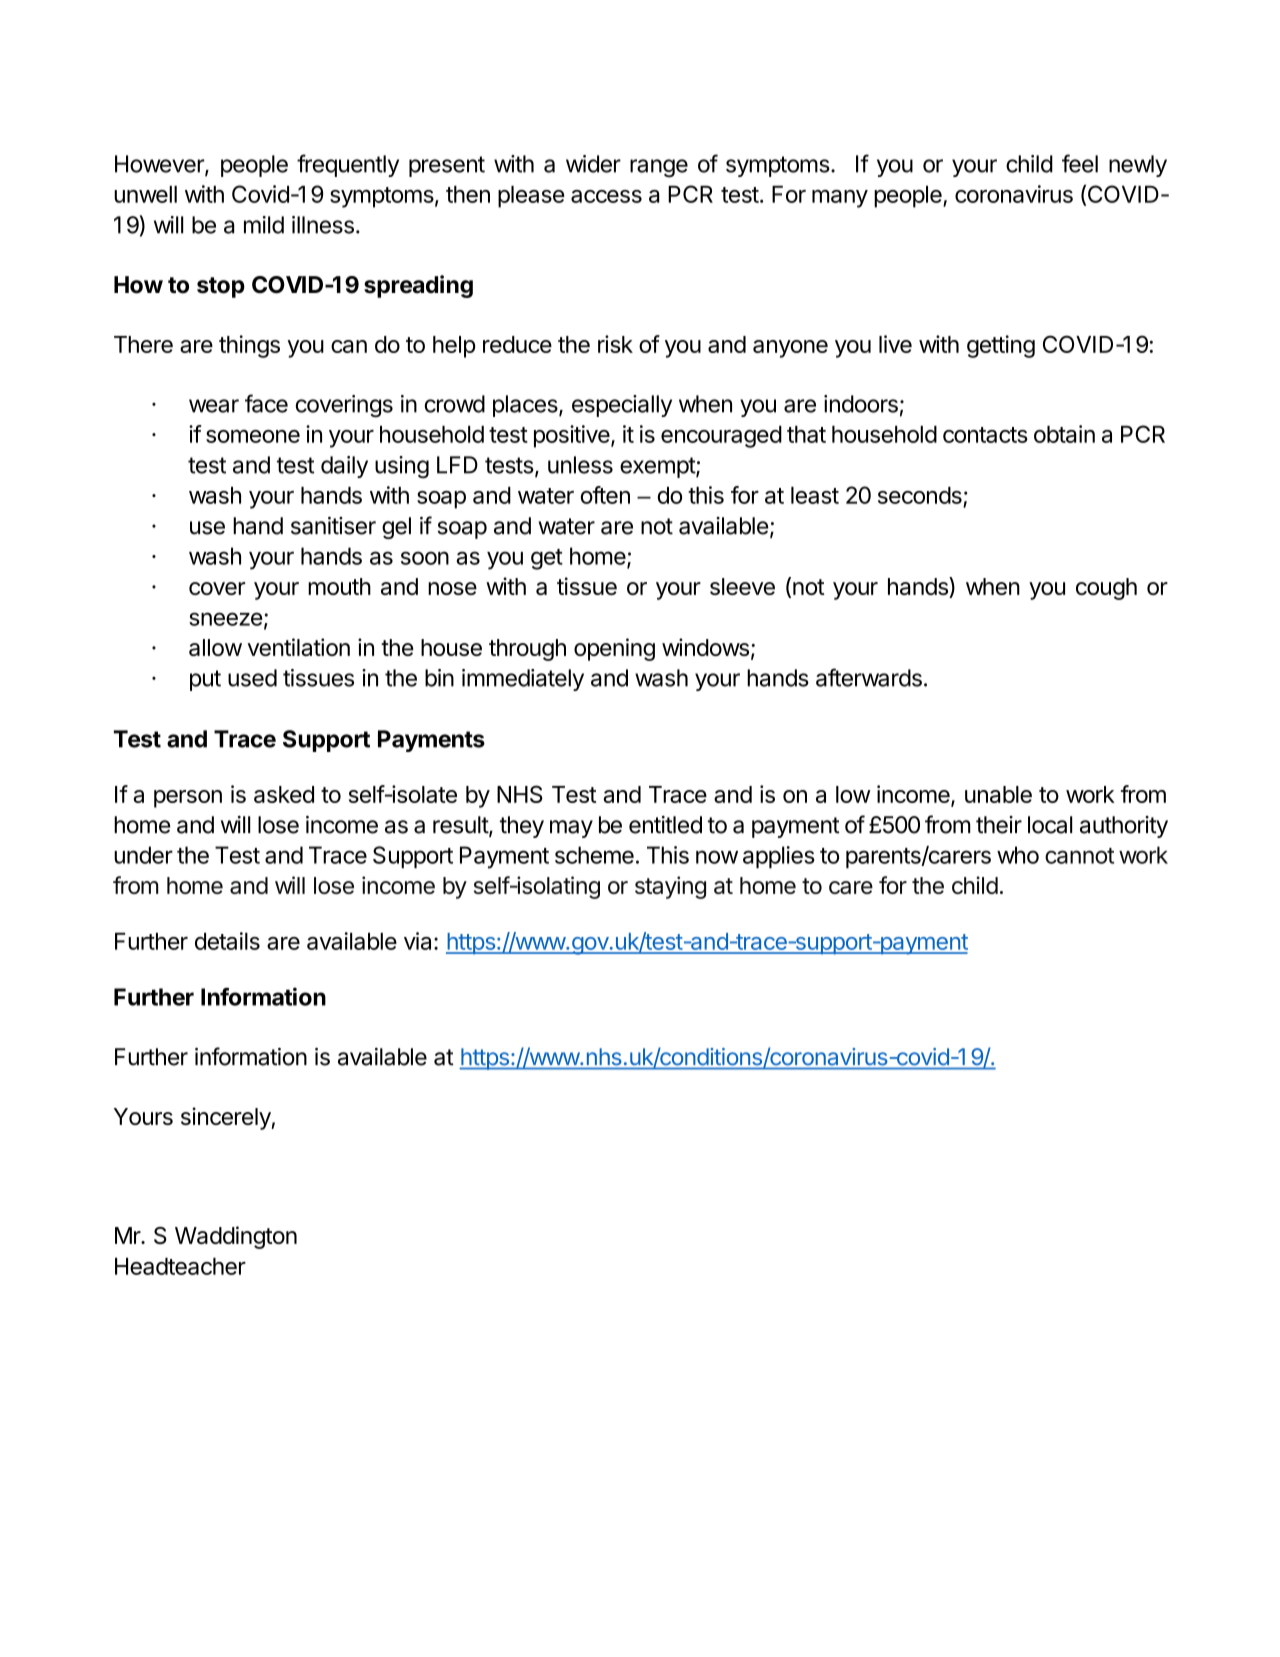  Describe the element at coordinates (252, 678) in the screenshot. I see `used` at that location.
